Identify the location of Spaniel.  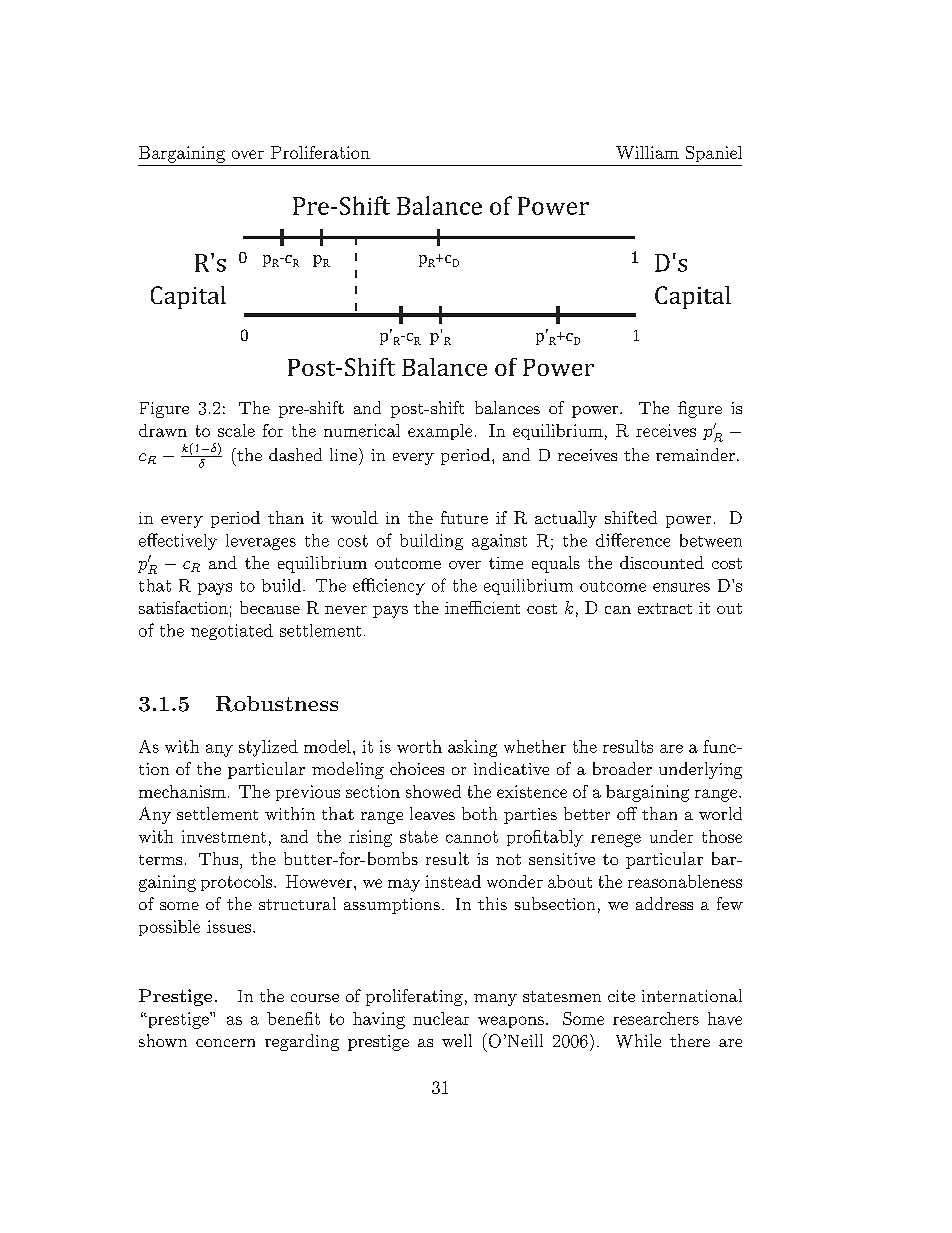
(714, 154).
